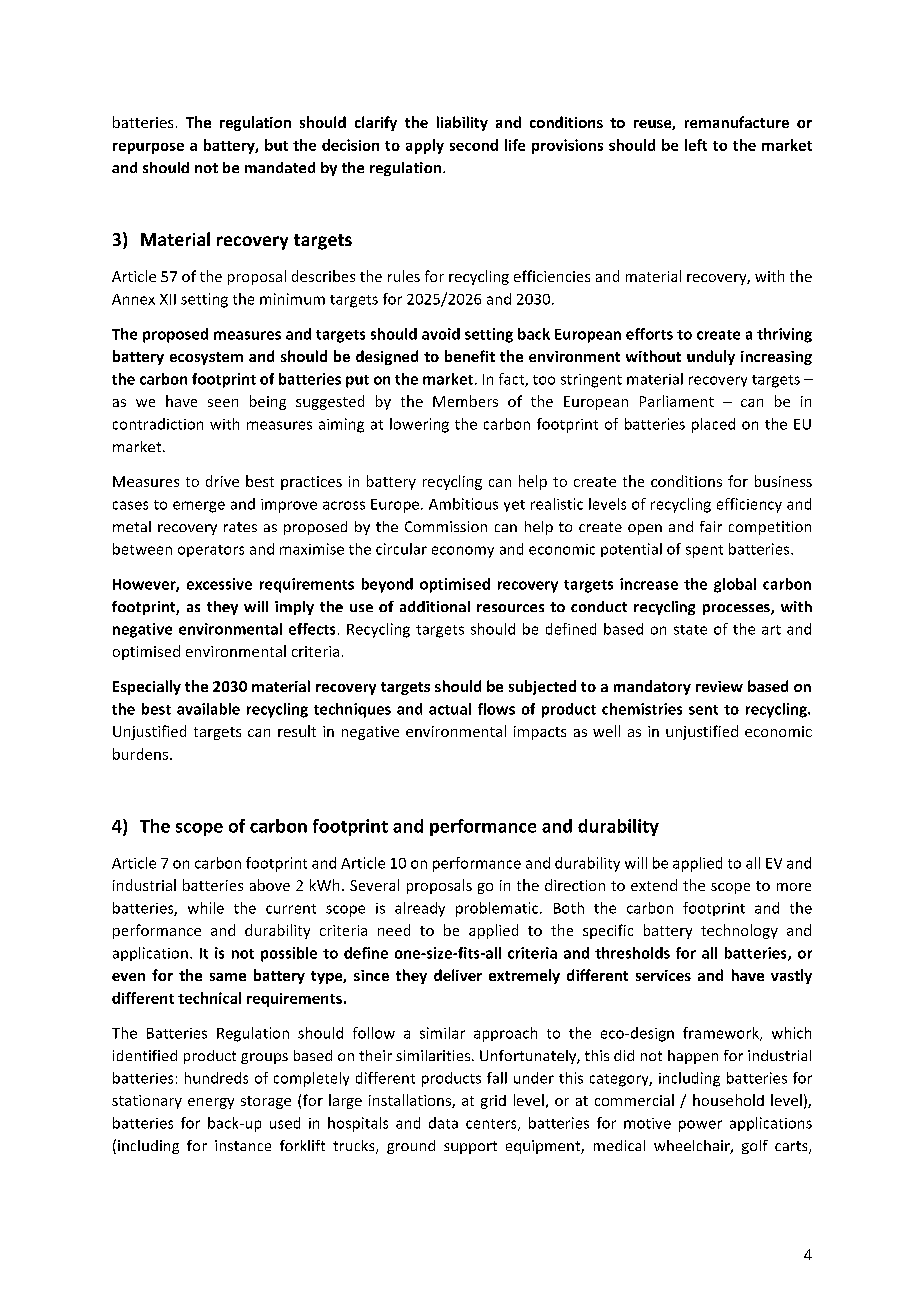 This page has width=924, height=1308. What do you see at coordinates (222, 481) in the page?
I see `drive` at bounding box center [222, 481].
